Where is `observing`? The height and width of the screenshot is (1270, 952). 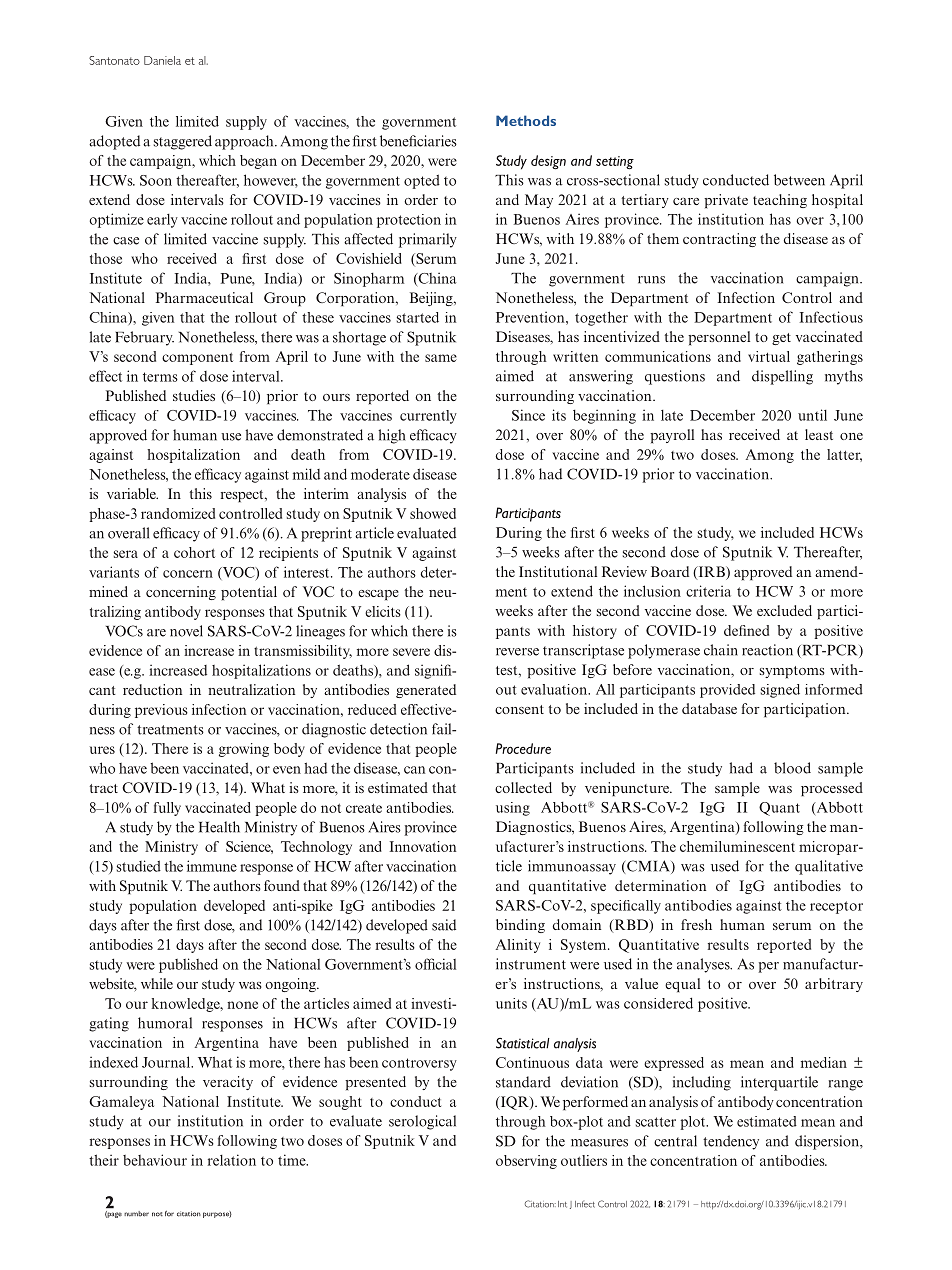 observing is located at coordinates (526, 1162).
